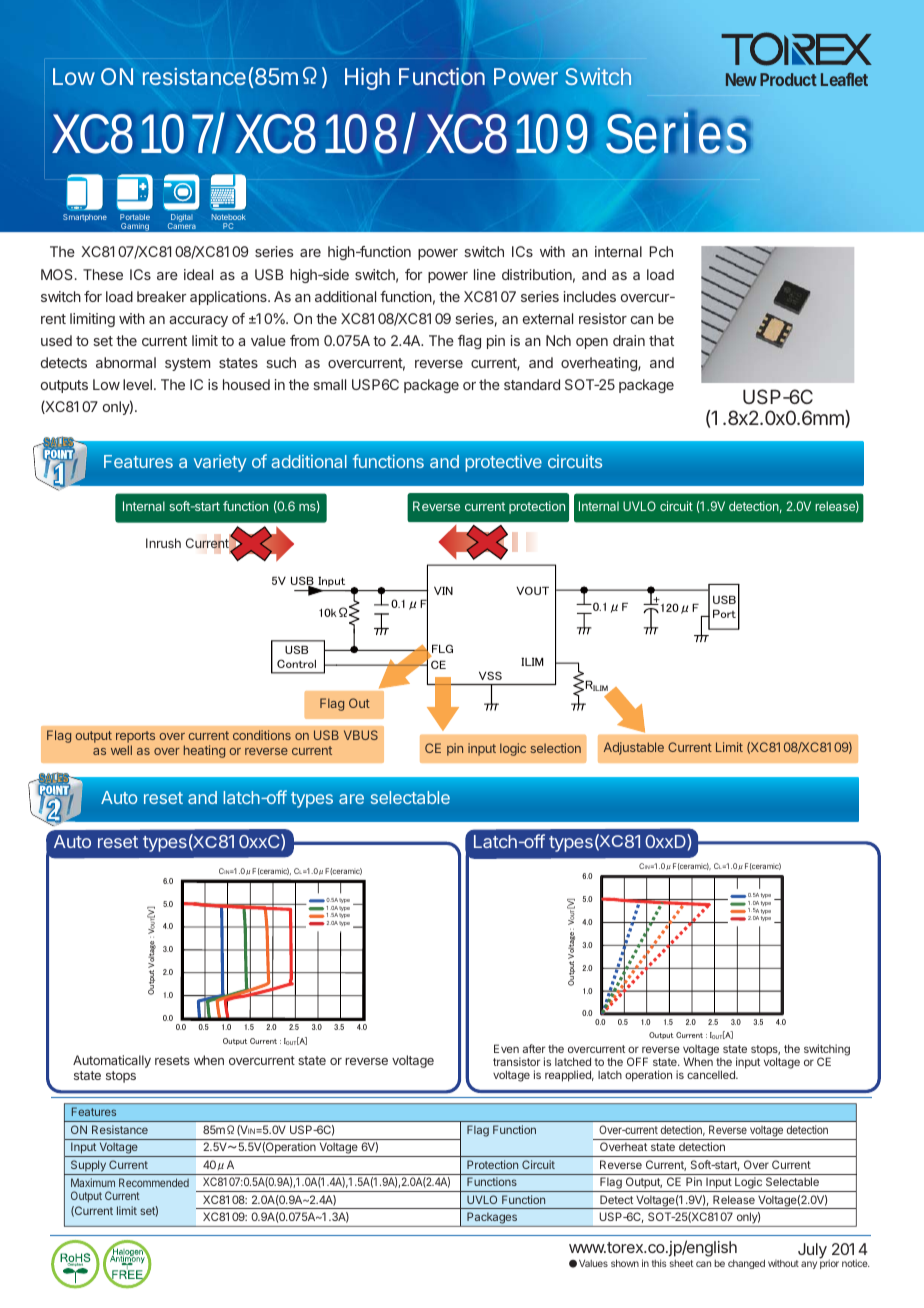  Describe the element at coordinates (154, 1182) in the screenshot. I see `Recommended` at that location.
